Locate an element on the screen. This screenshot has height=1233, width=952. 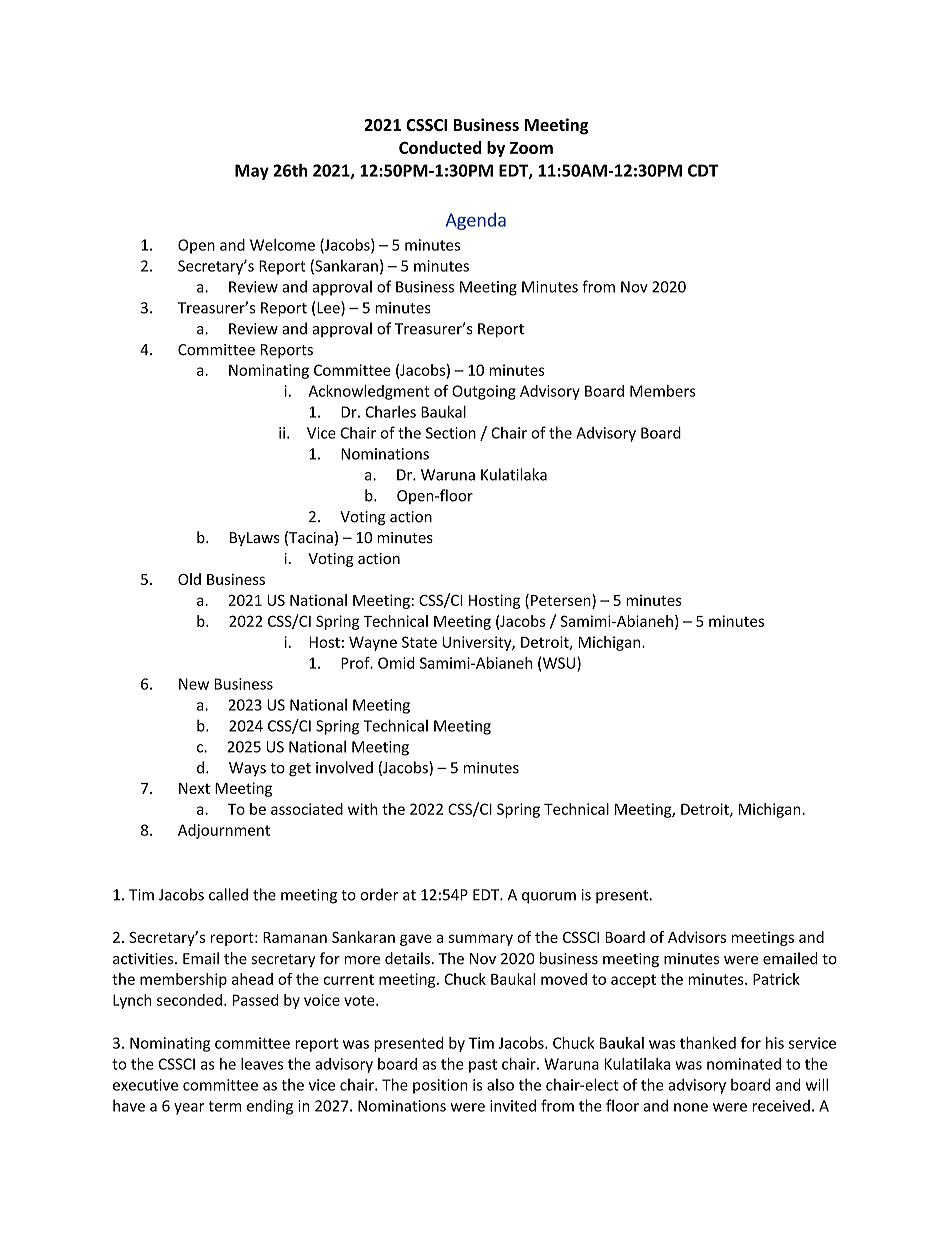
Conducted is located at coordinates (440, 147).
